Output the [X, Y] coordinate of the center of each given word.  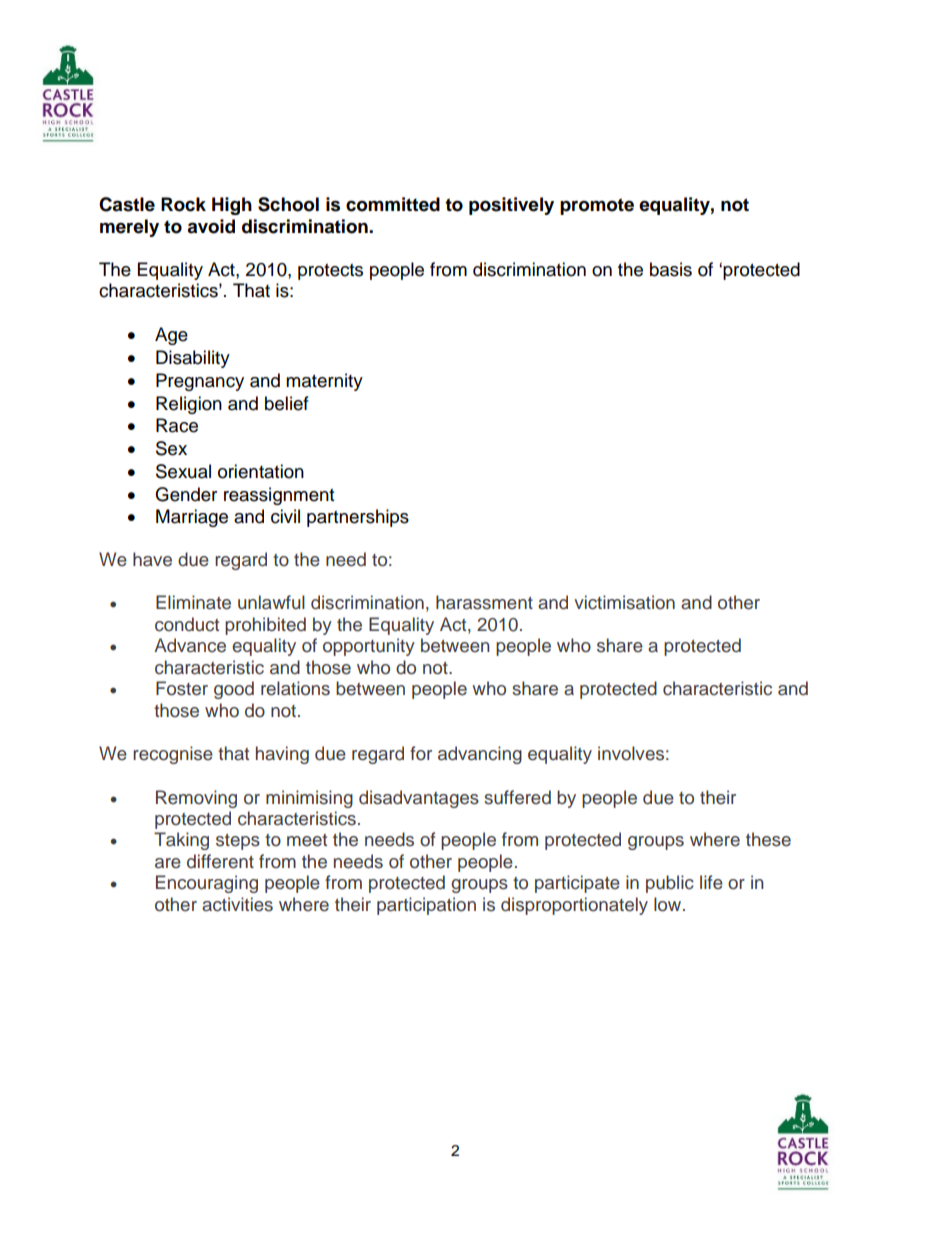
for [421, 753]
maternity [324, 382]
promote [597, 206]
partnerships [358, 518]
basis [671, 269]
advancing [480, 755]
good [234, 690]
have [152, 559]
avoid [211, 226]
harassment [484, 602]
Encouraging [207, 884]
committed [393, 204]
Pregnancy [200, 382]
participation [426, 906]
